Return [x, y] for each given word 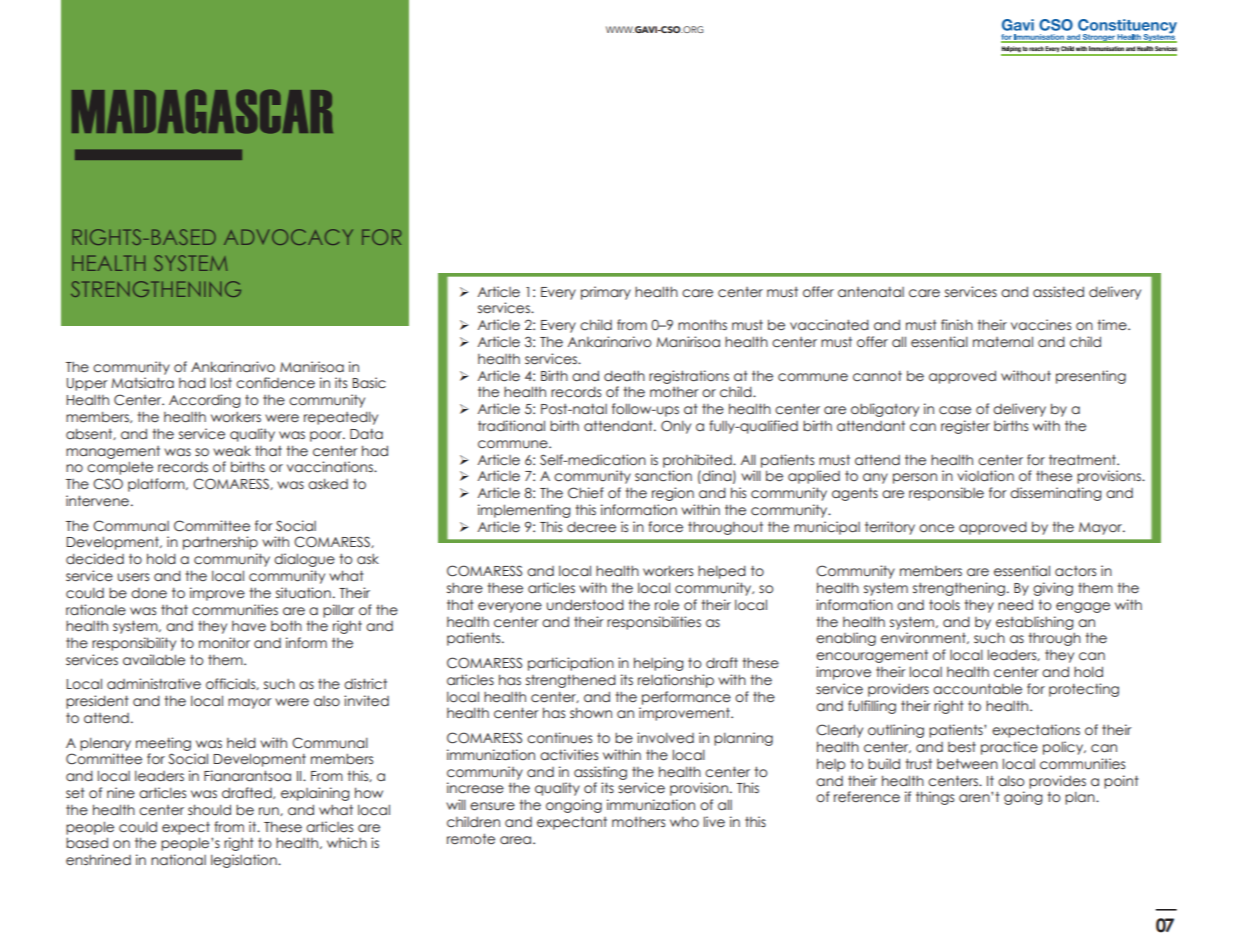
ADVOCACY [288, 237]
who [684, 822]
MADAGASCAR [202, 111]
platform [157, 485]
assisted [1058, 291]
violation [985, 475]
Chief [586, 493]
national [178, 859]
